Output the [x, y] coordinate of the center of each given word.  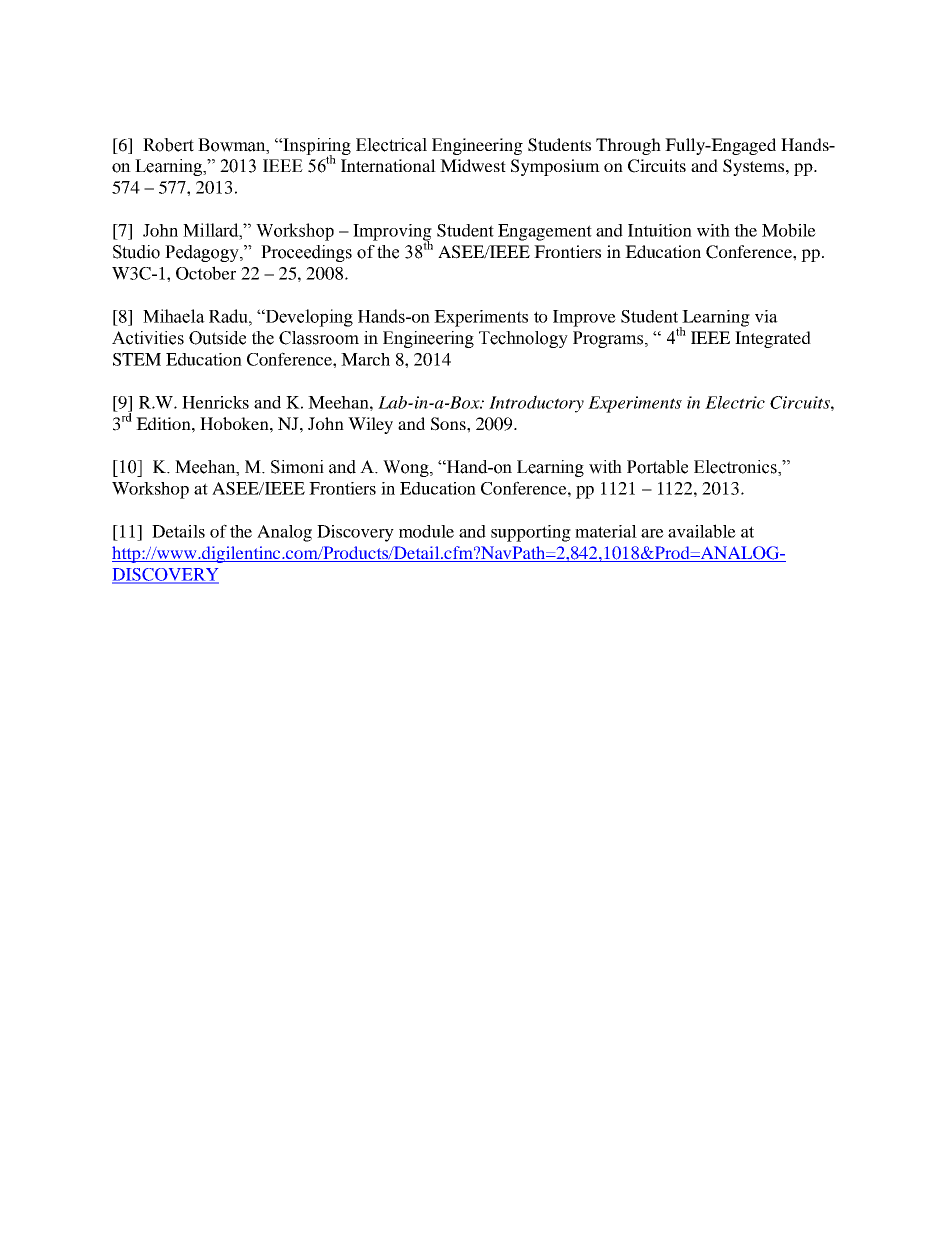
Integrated [773, 339]
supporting [531, 533]
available [702, 531]
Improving [392, 233]
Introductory [536, 404]
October [206, 273]
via [766, 316]
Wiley [370, 425]
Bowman [233, 145]
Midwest [473, 165]
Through [628, 146]
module [426, 531]
